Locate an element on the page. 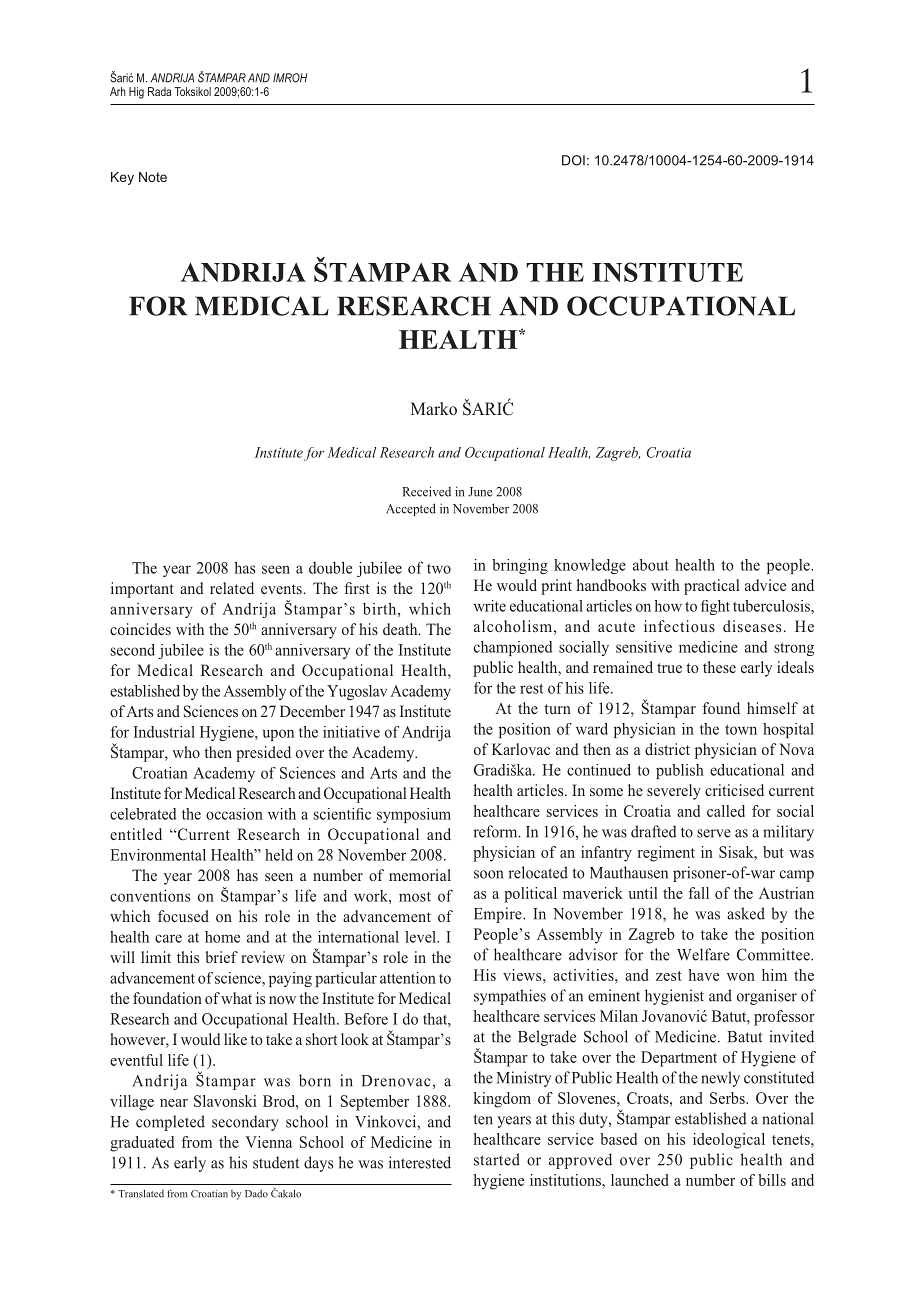  completed is located at coordinates (170, 1123).
